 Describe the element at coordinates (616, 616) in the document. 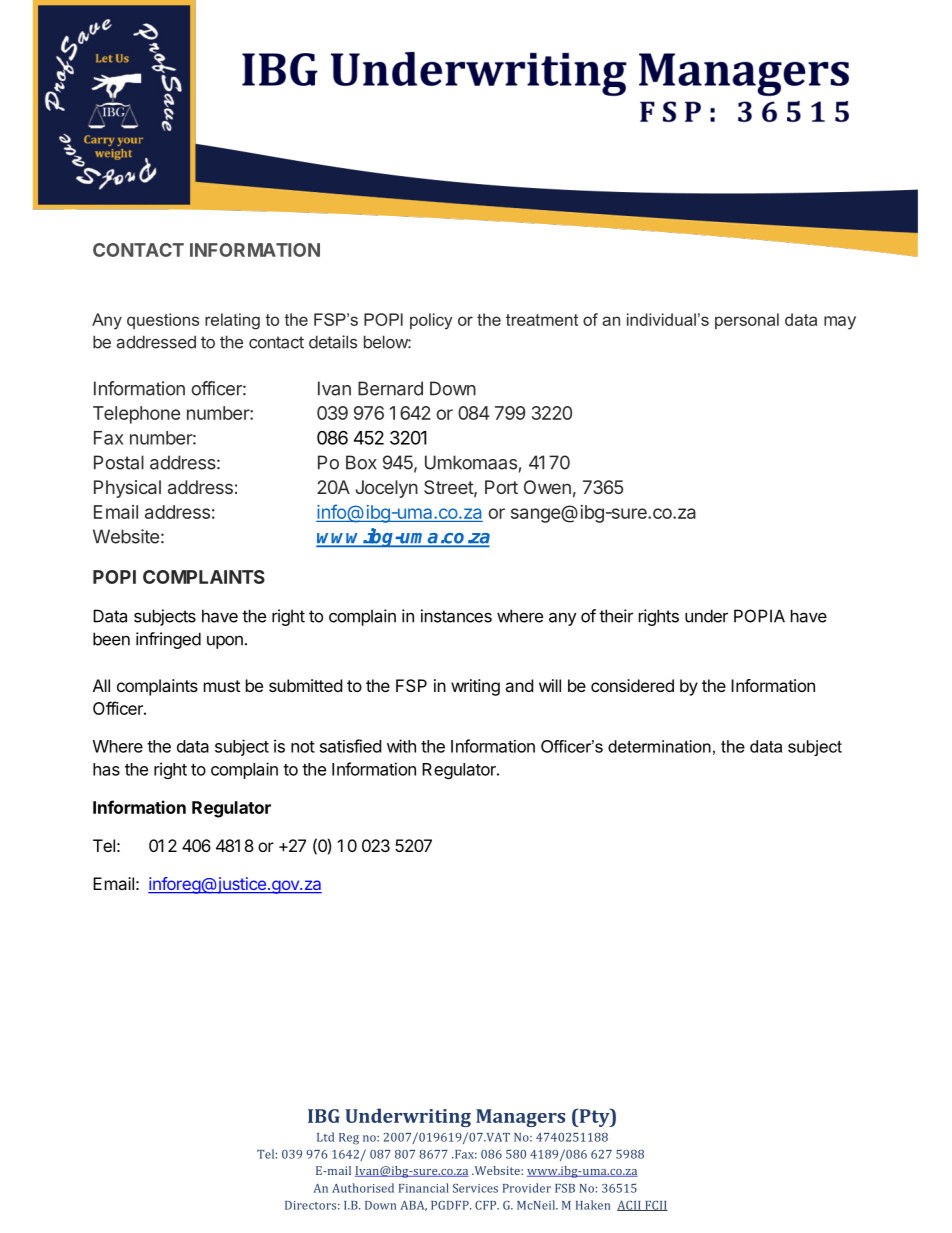

I see `their` at that location.
